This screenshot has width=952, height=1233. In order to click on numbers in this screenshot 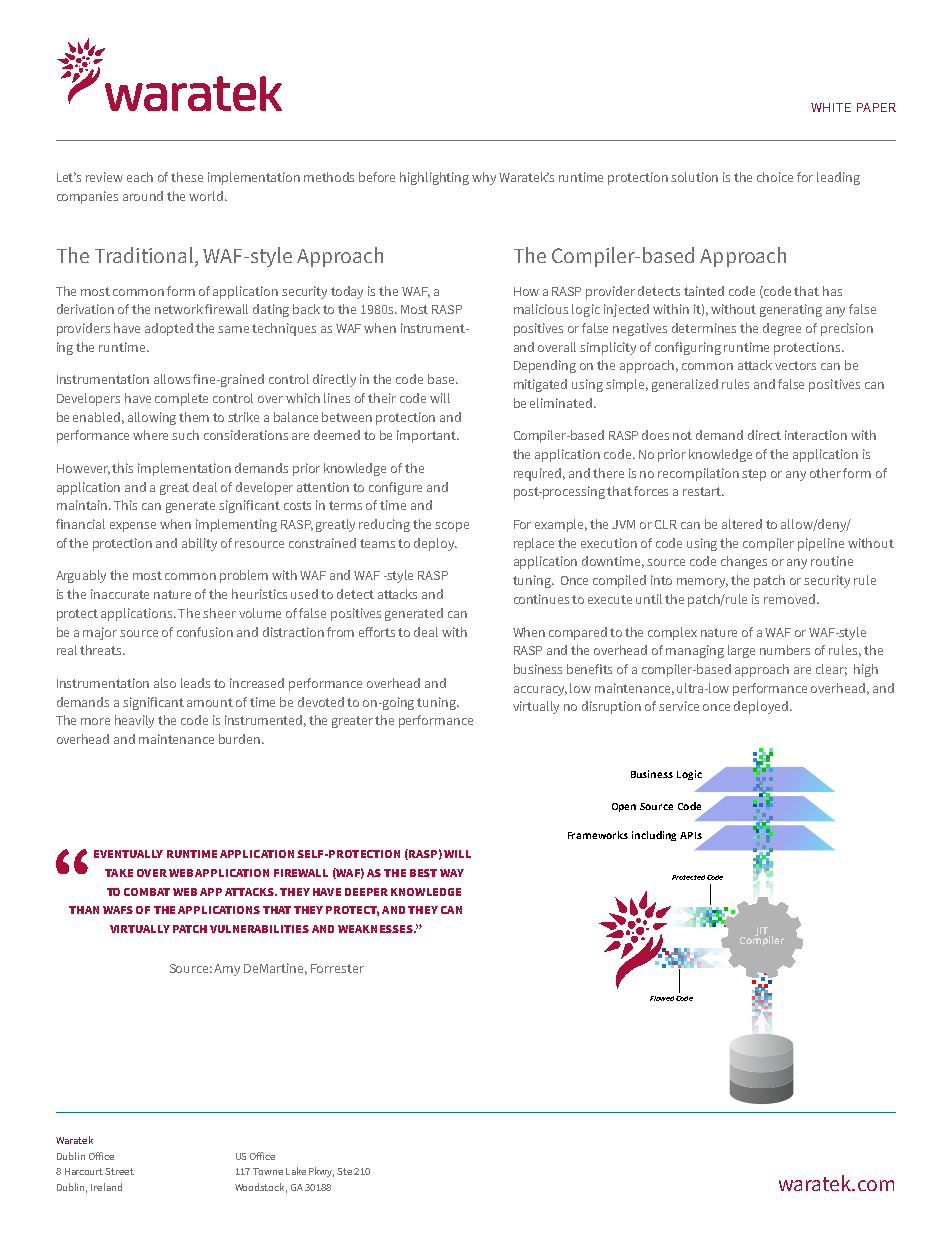, I will do `click(785, 650)`.
